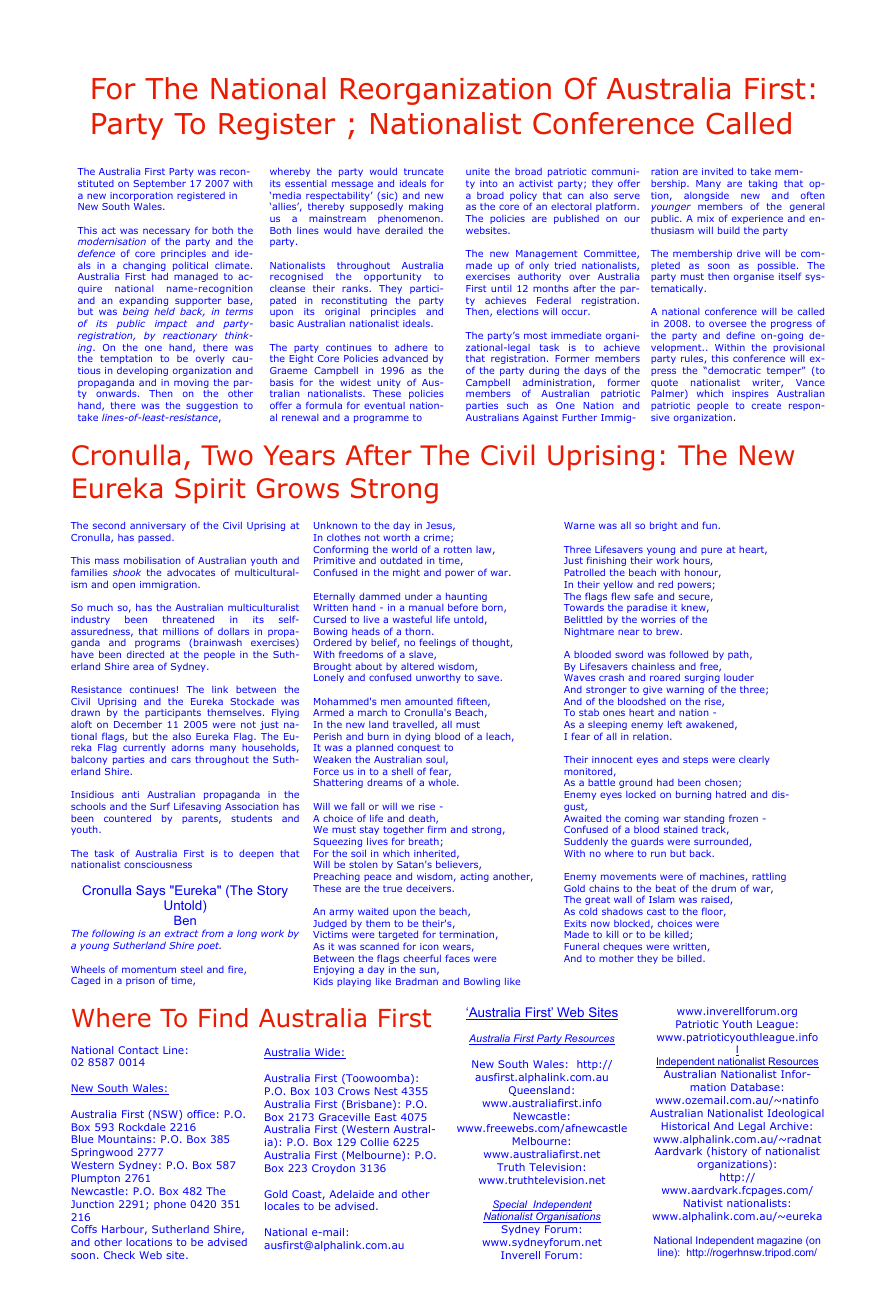 The image size is (896, 1316). Describe the element at coordinates (703, 1203) in the screenshot. I see `Nativist` at that location.
